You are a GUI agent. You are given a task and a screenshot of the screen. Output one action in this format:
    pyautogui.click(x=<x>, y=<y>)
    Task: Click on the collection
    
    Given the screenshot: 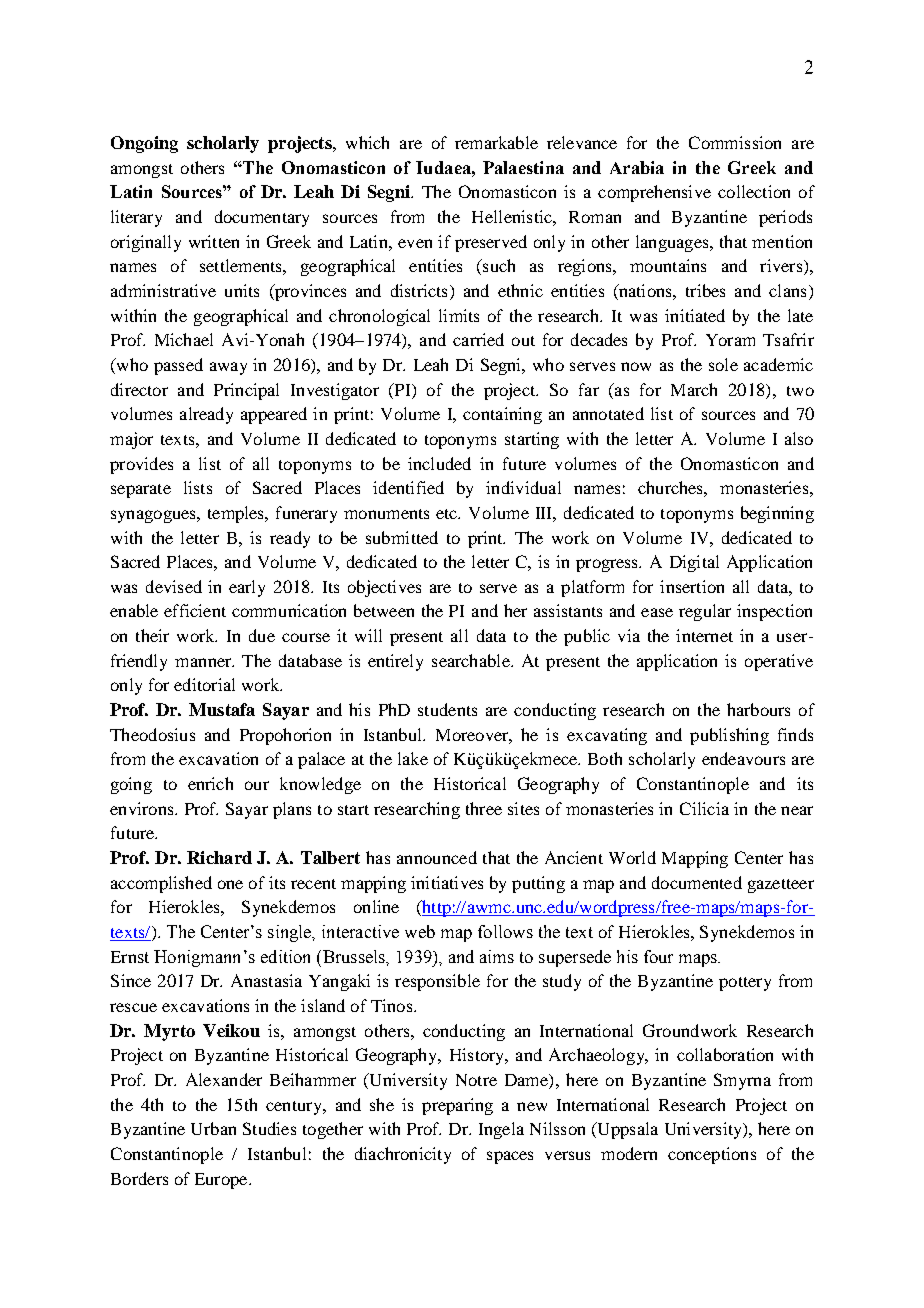 What is the action you would take?
    pyautogui.click(x=754, y=191)
